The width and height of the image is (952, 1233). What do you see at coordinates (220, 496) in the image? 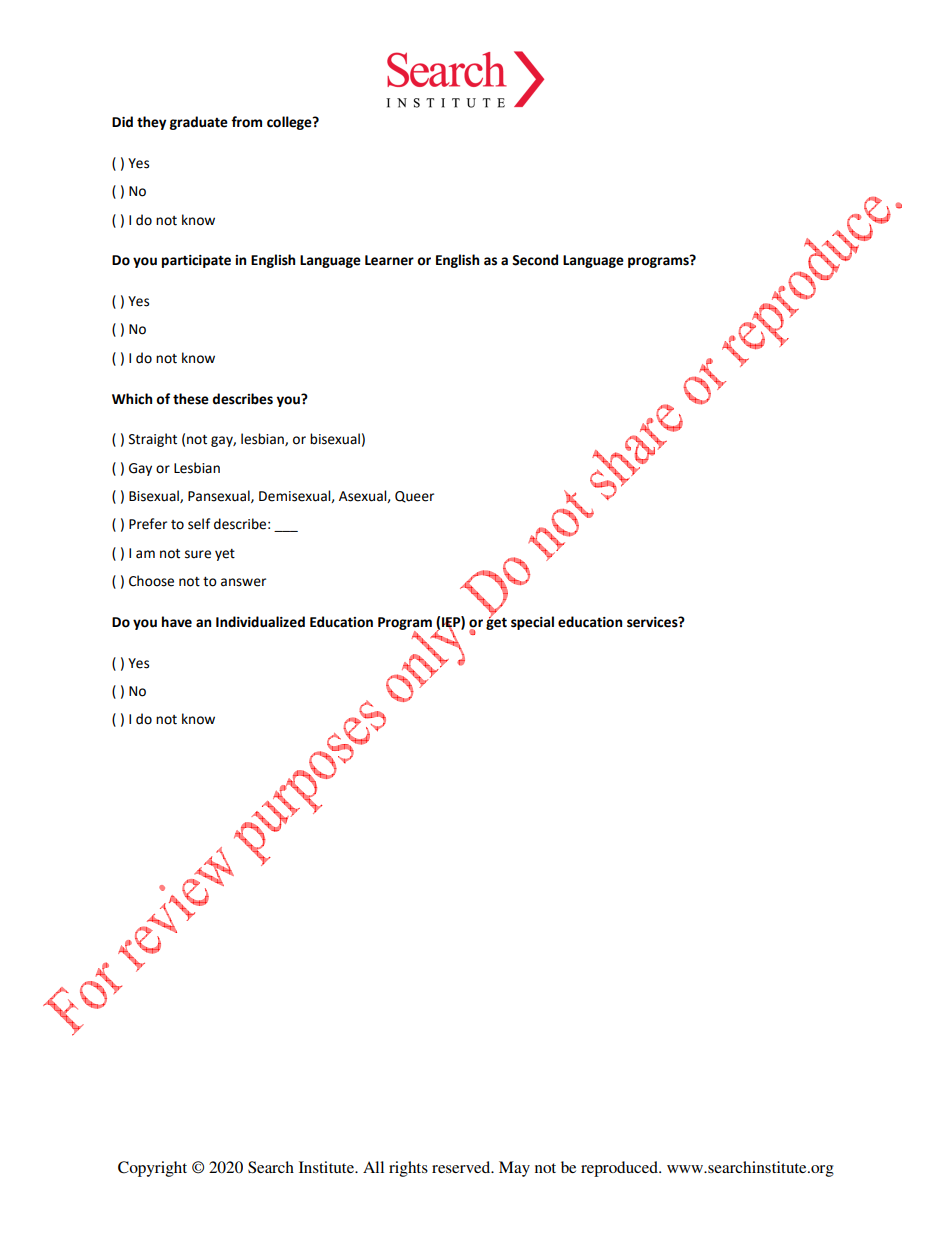
I see `Pansexual` at bounding box center [220, 496].
